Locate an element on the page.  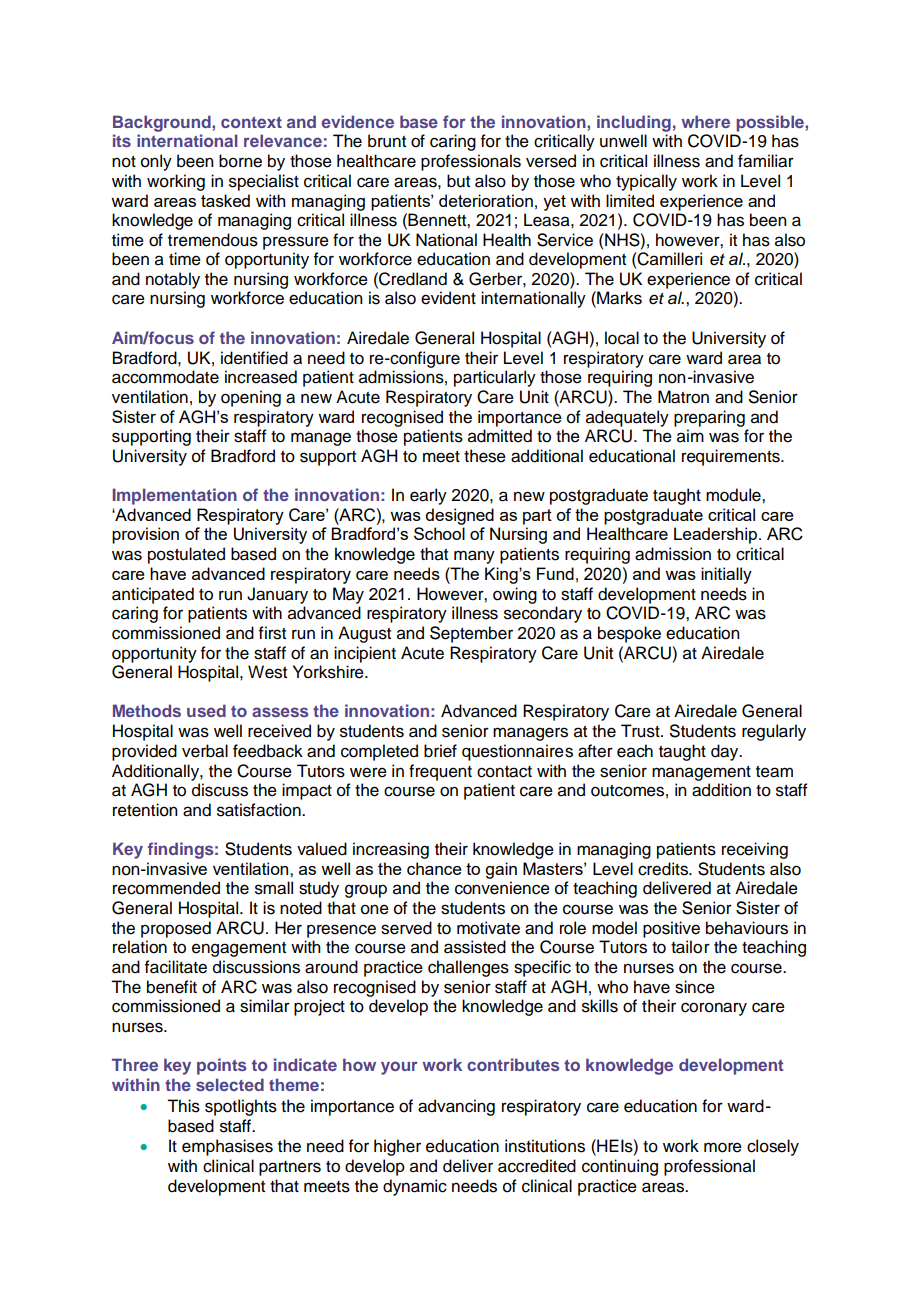
where is located at coordinates (705, 121).
